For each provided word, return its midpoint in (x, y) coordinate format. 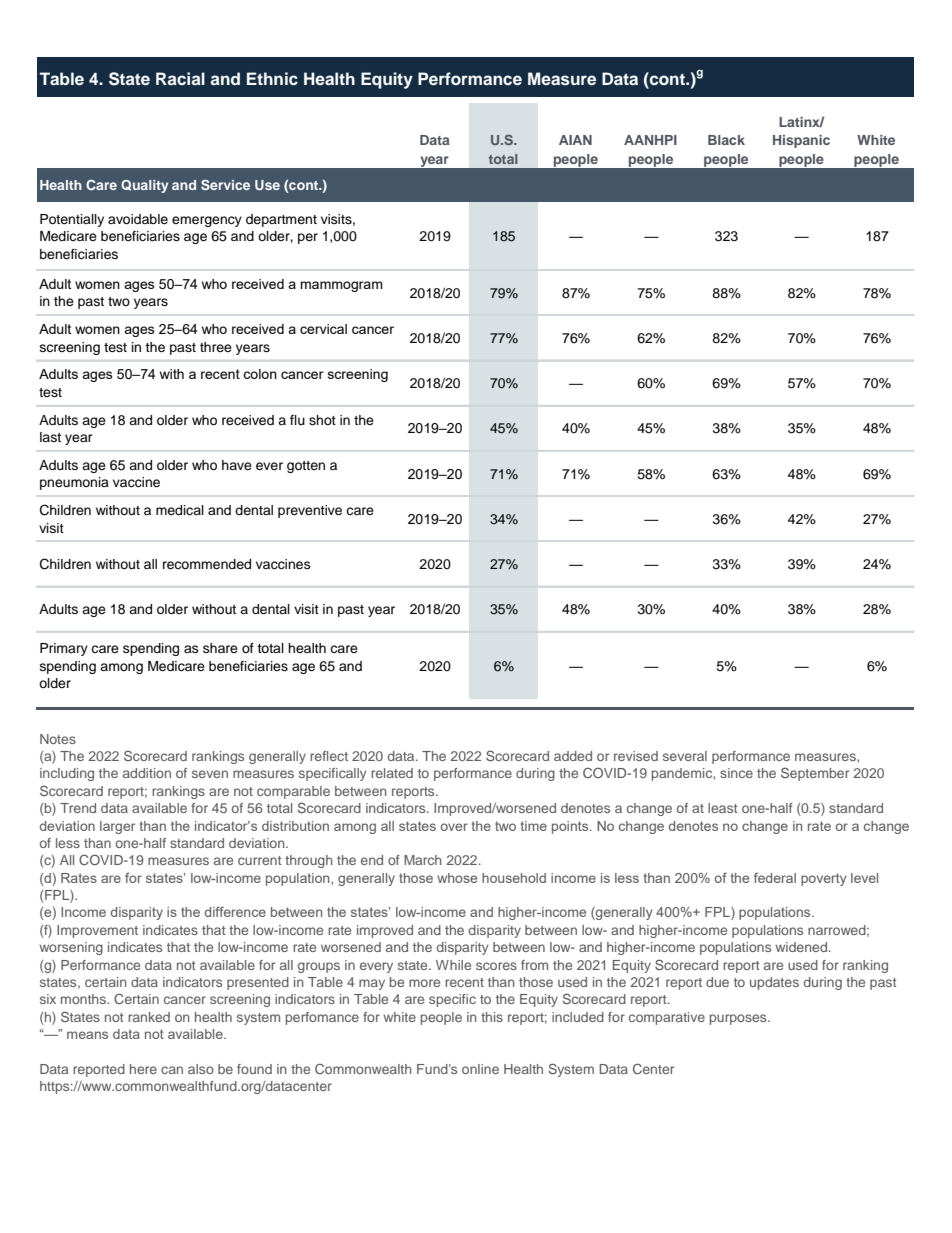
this (492, 1017)
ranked (149, 1017)
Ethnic (272, 78)
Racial (180, 78)
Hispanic (801, 141)
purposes (739, 1019)
